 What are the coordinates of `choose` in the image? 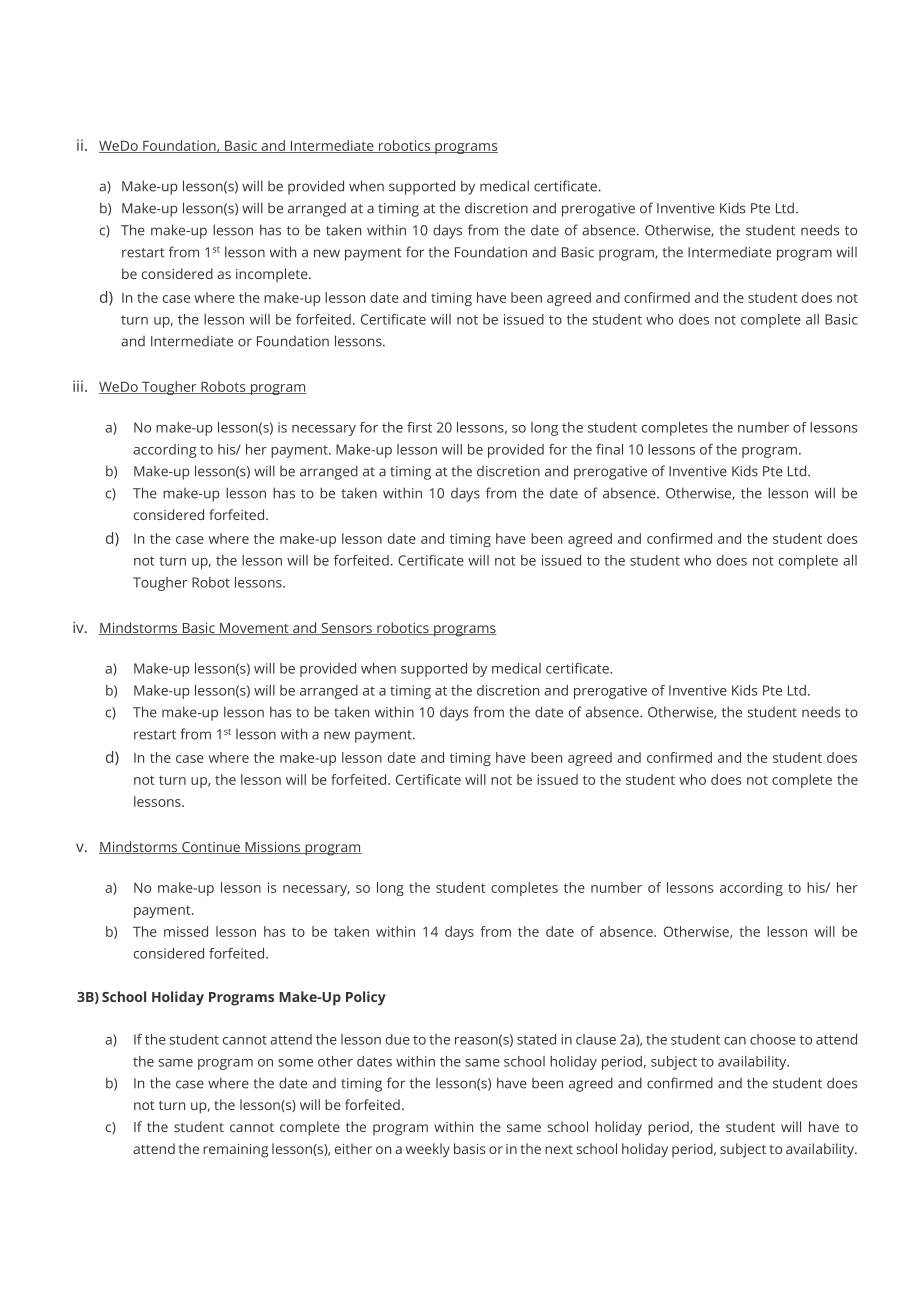 It's located at (773, 1039).
